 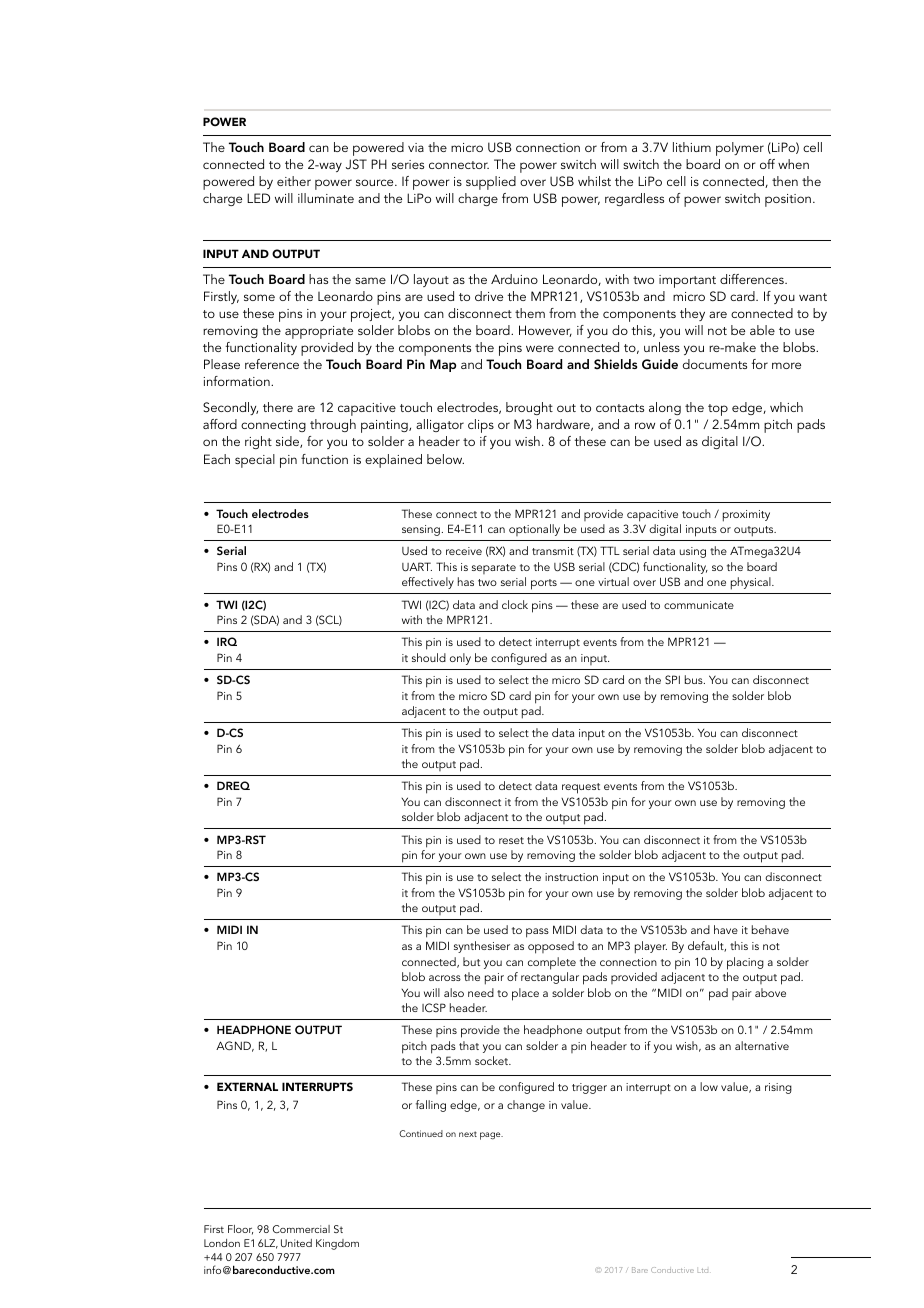 I want to click on United, so click(x=296, y=1243).
